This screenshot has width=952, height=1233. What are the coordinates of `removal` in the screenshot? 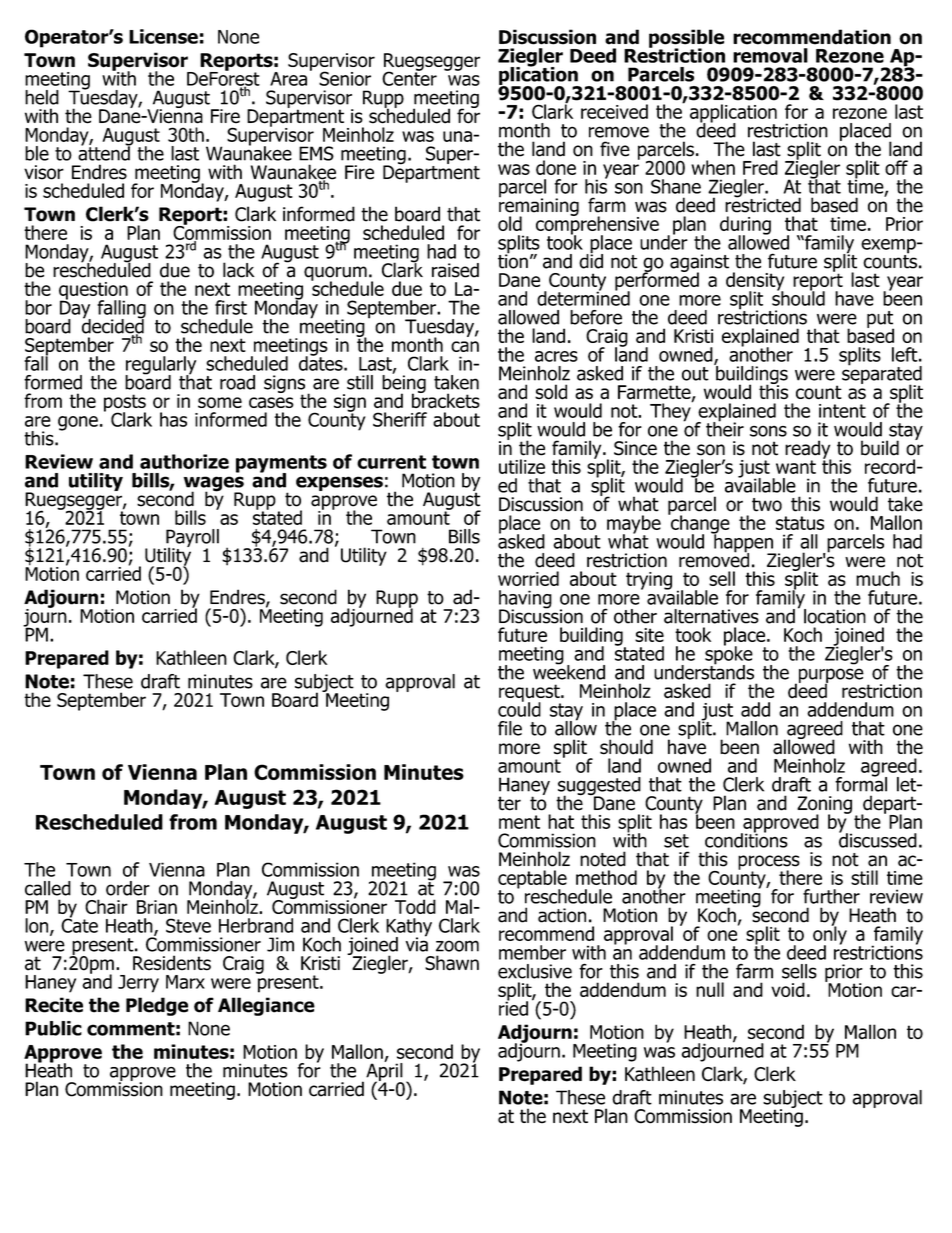 It's located at (770, 55).
